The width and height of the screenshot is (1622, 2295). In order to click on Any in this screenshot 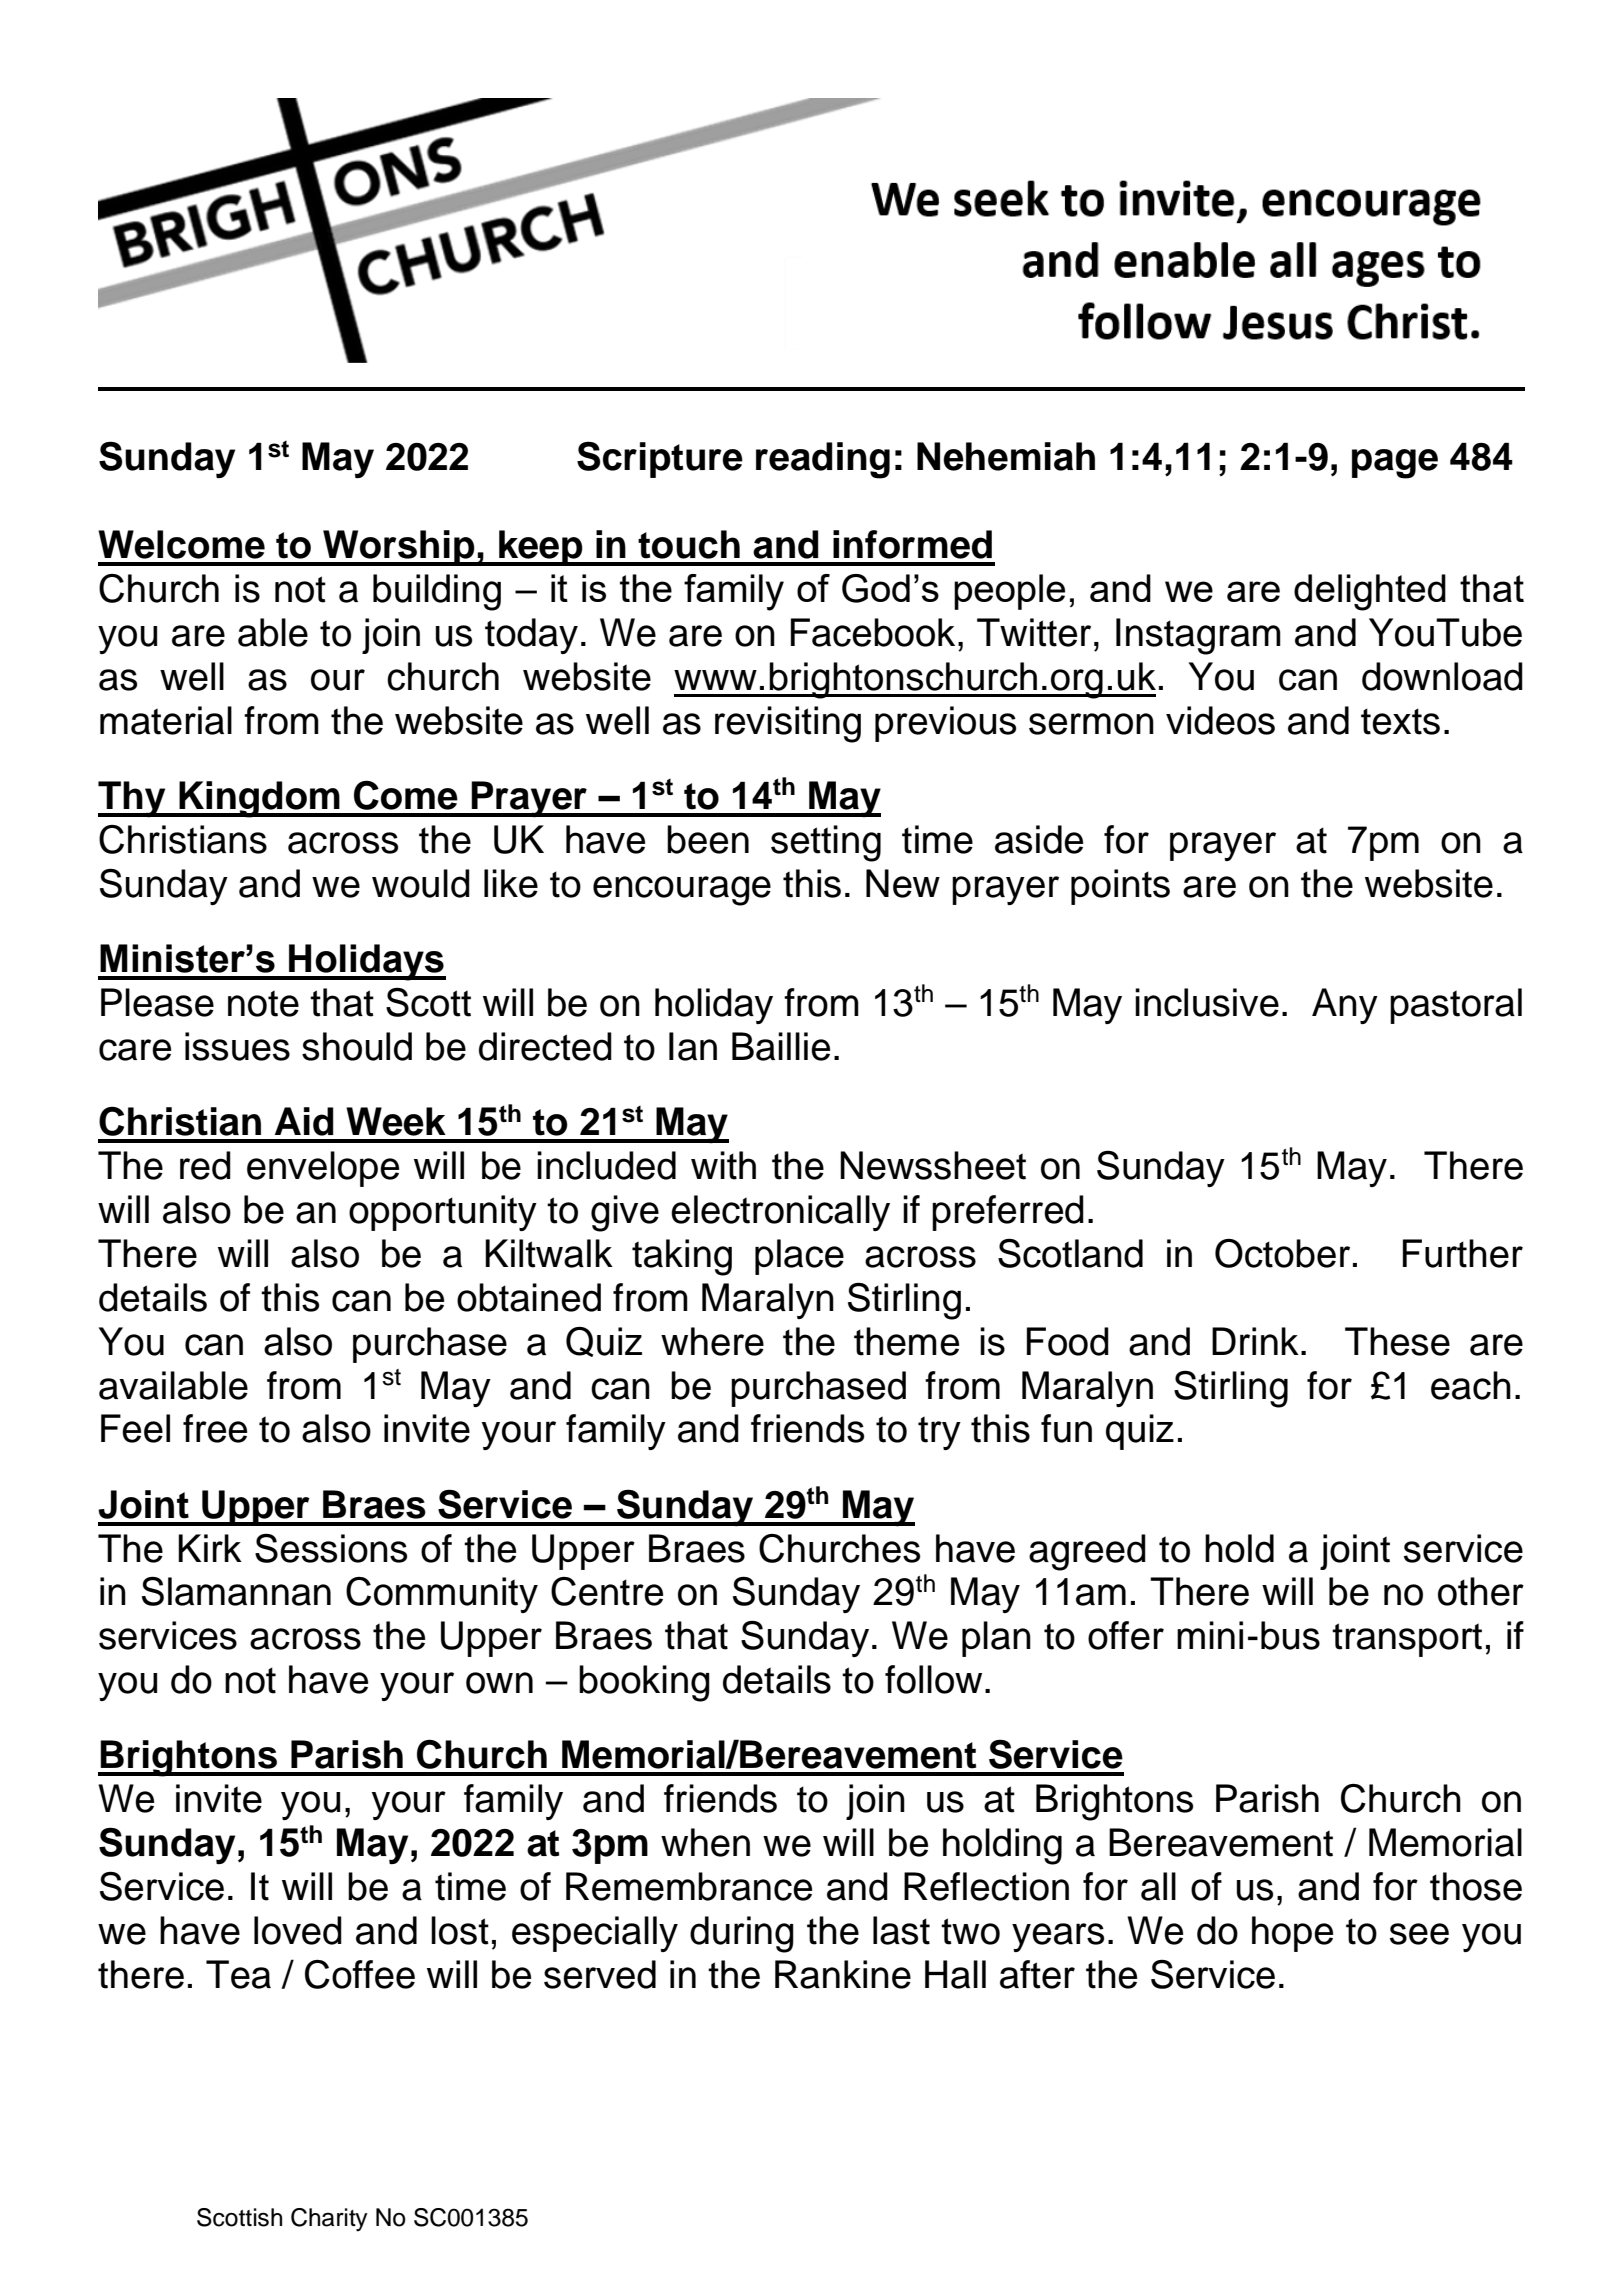, I will do `click(1345, 1006)`.
